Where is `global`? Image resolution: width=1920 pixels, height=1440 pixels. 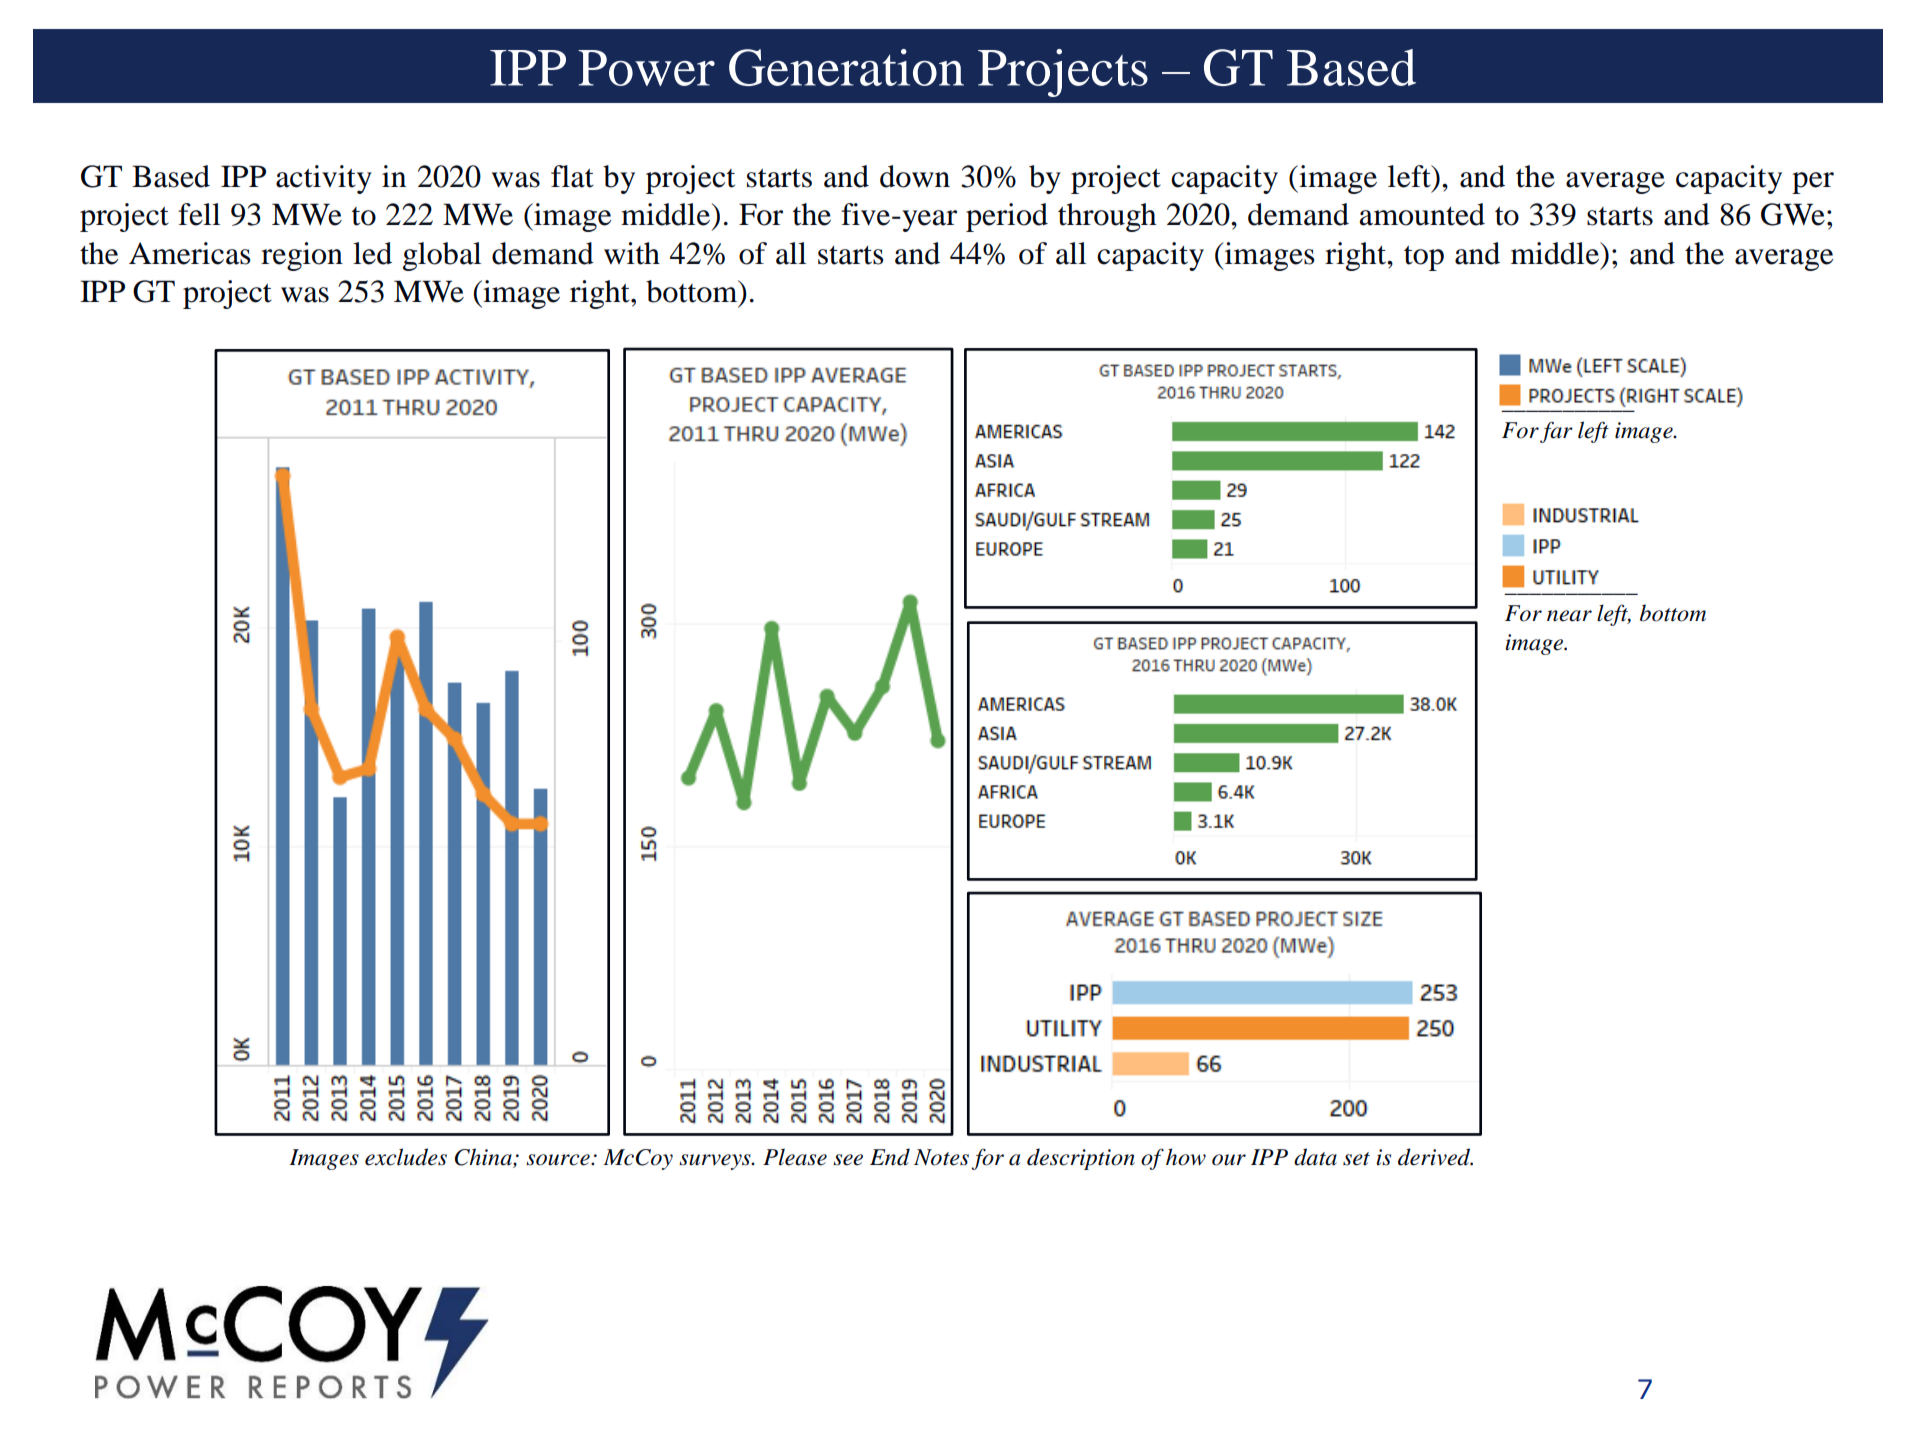 global is located at coordinates (442, 256).
